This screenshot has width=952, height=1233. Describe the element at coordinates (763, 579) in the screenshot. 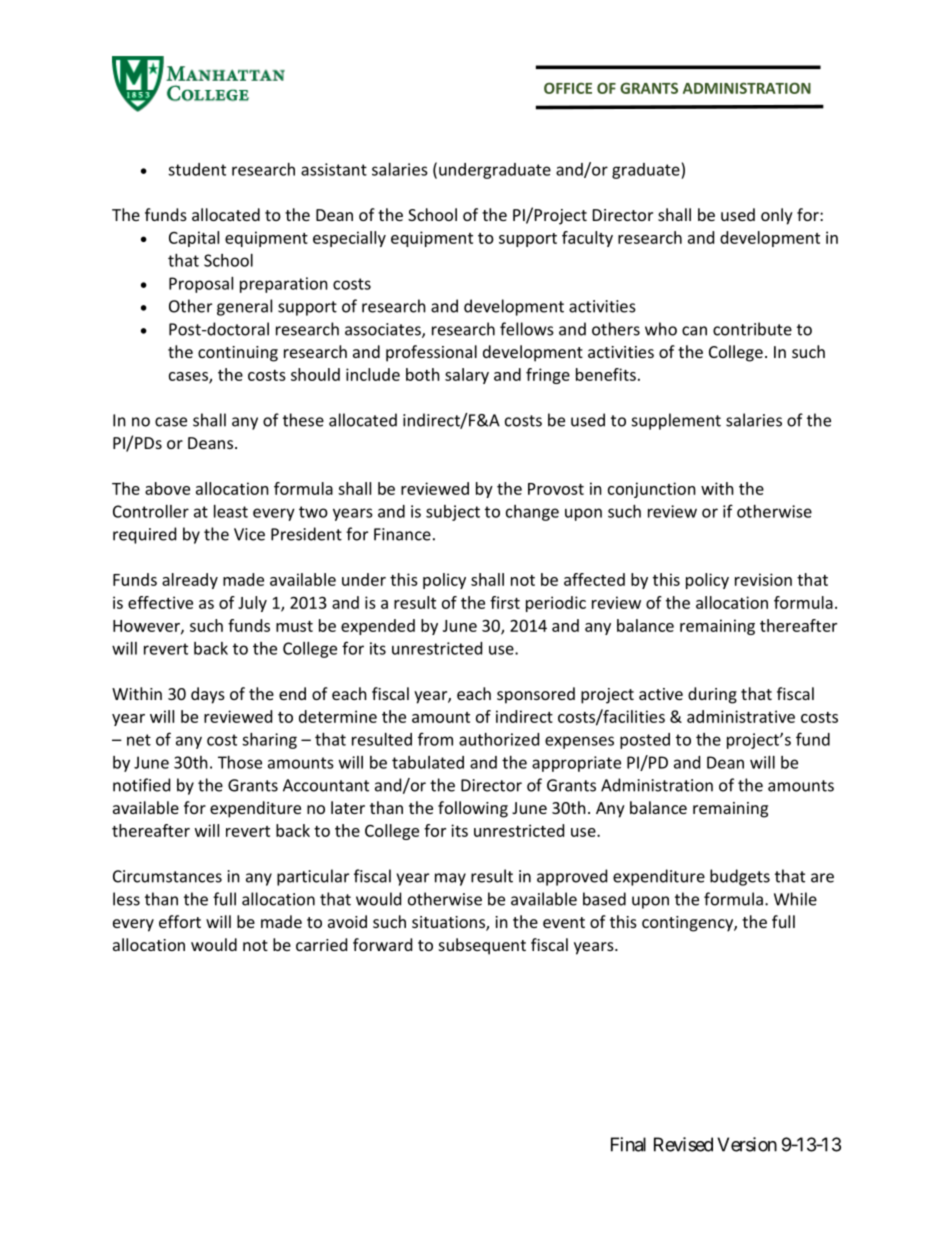

I see `revision` at that location.
